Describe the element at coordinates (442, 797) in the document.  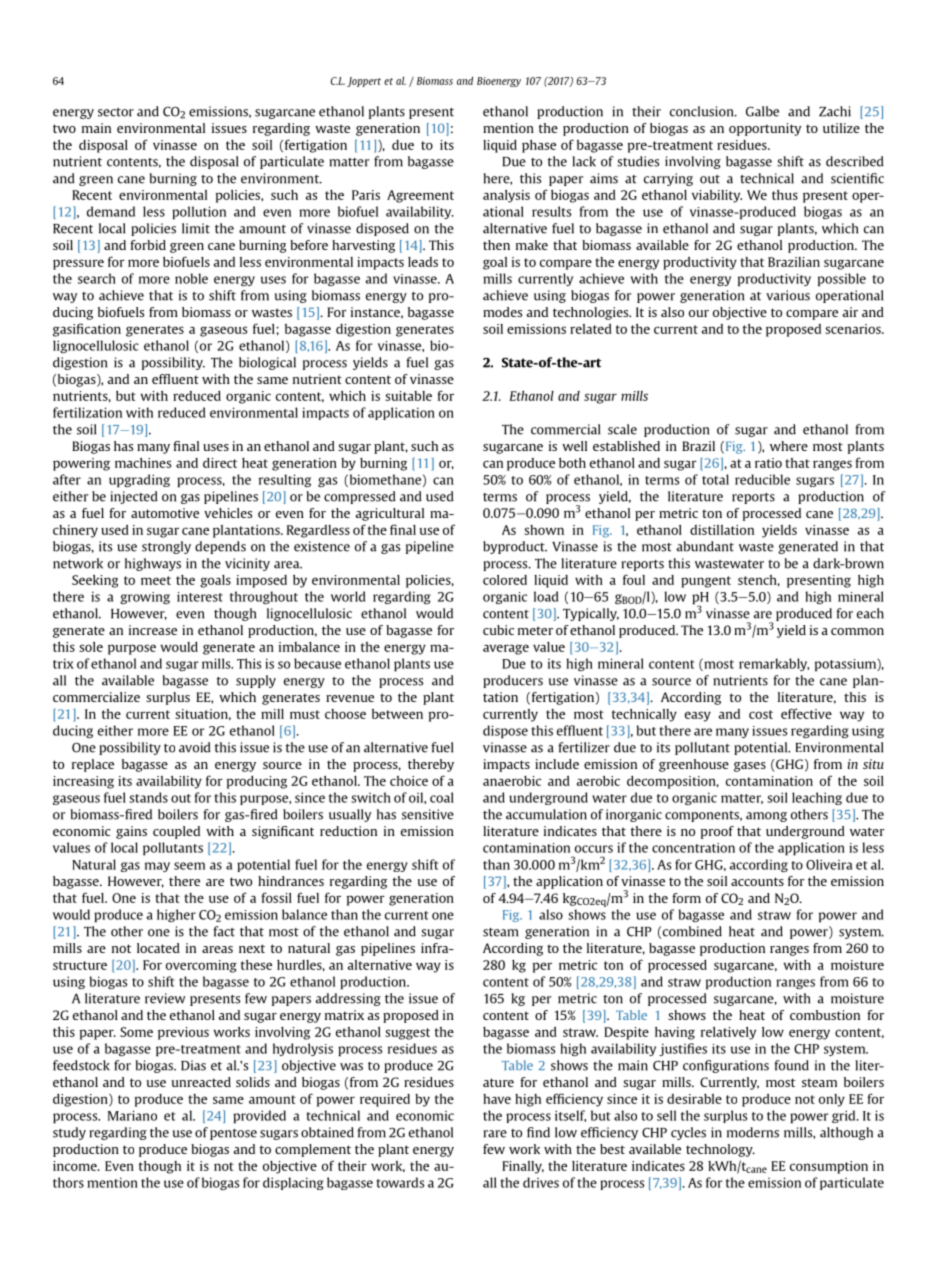
I see `coal` at that location.
